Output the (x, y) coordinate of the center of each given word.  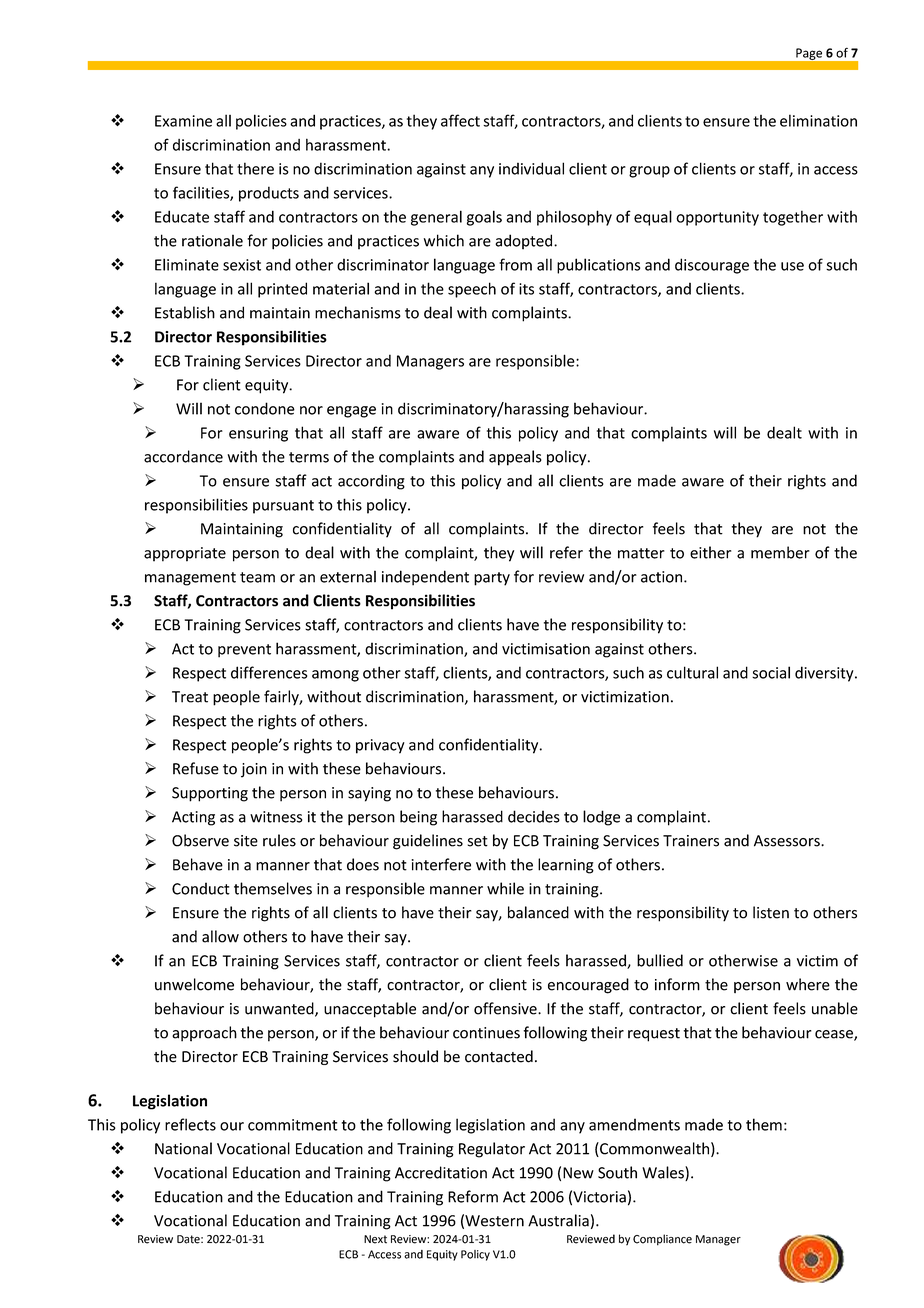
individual (531, 168)
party (492, 579)
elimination (818, 120)
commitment (293, 1125)
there (255, 168)
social (771, 672)
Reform (473, 1196)
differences (269, 672)
